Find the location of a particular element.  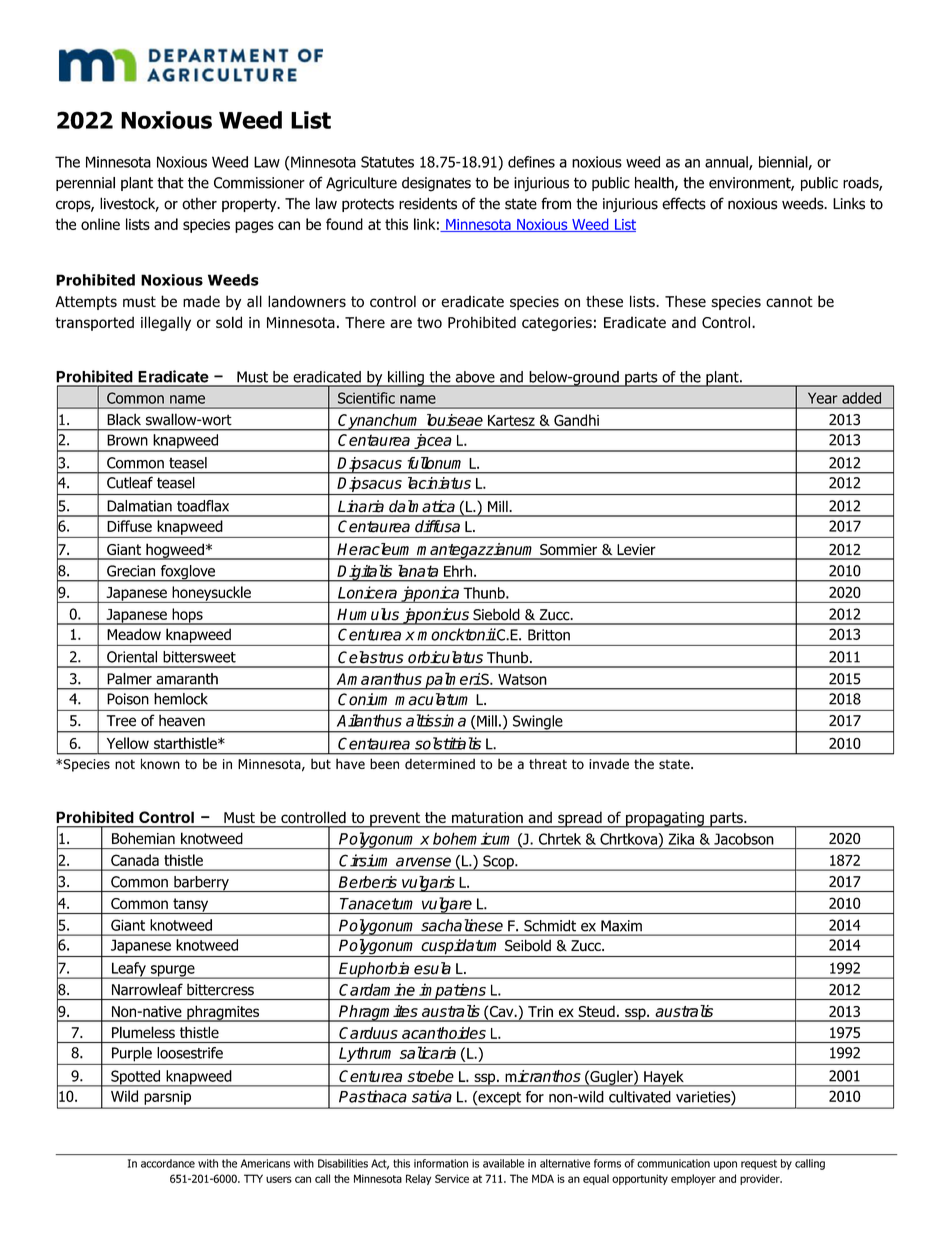

japonica is located at coordinates (430, 594).
